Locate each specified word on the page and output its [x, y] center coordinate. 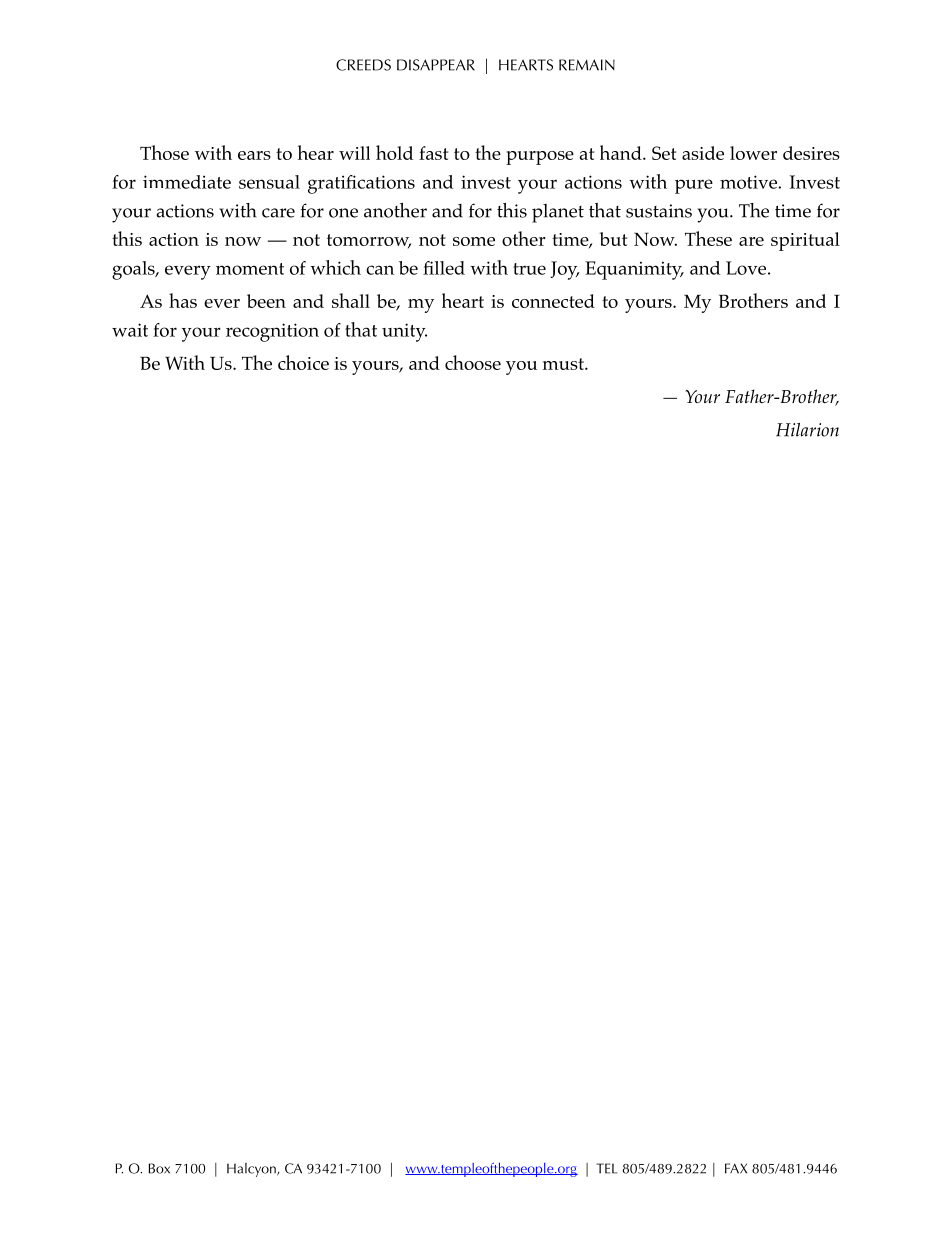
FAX [736, 1168]
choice [303, 362]
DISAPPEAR [436, 65]
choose [473, 362]
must [564, 364]
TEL [607, 1168]
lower [753, 153]
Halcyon [252, 1170]
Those [164, 152]
